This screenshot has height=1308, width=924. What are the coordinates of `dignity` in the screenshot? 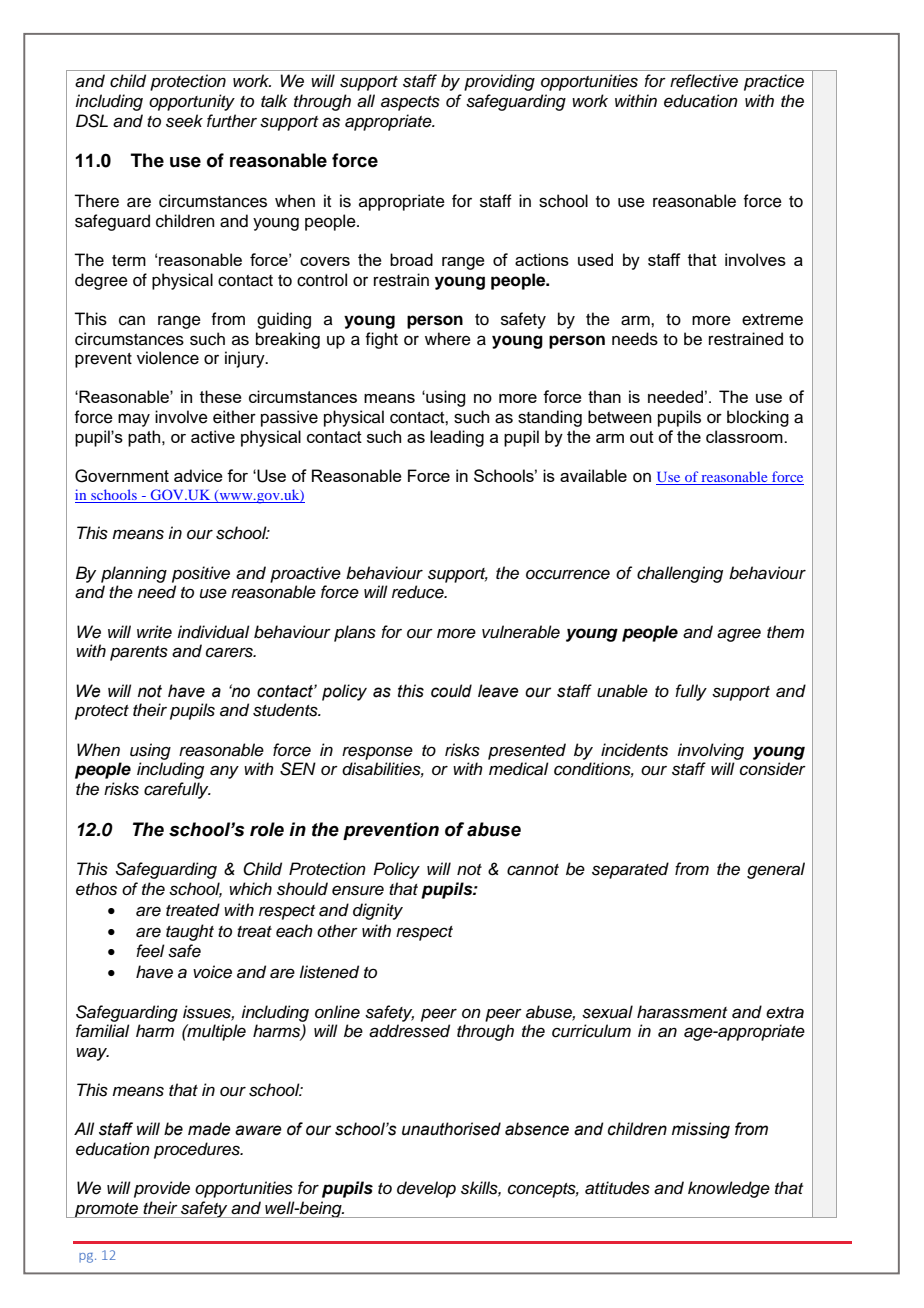 It's located at (378, 911).
